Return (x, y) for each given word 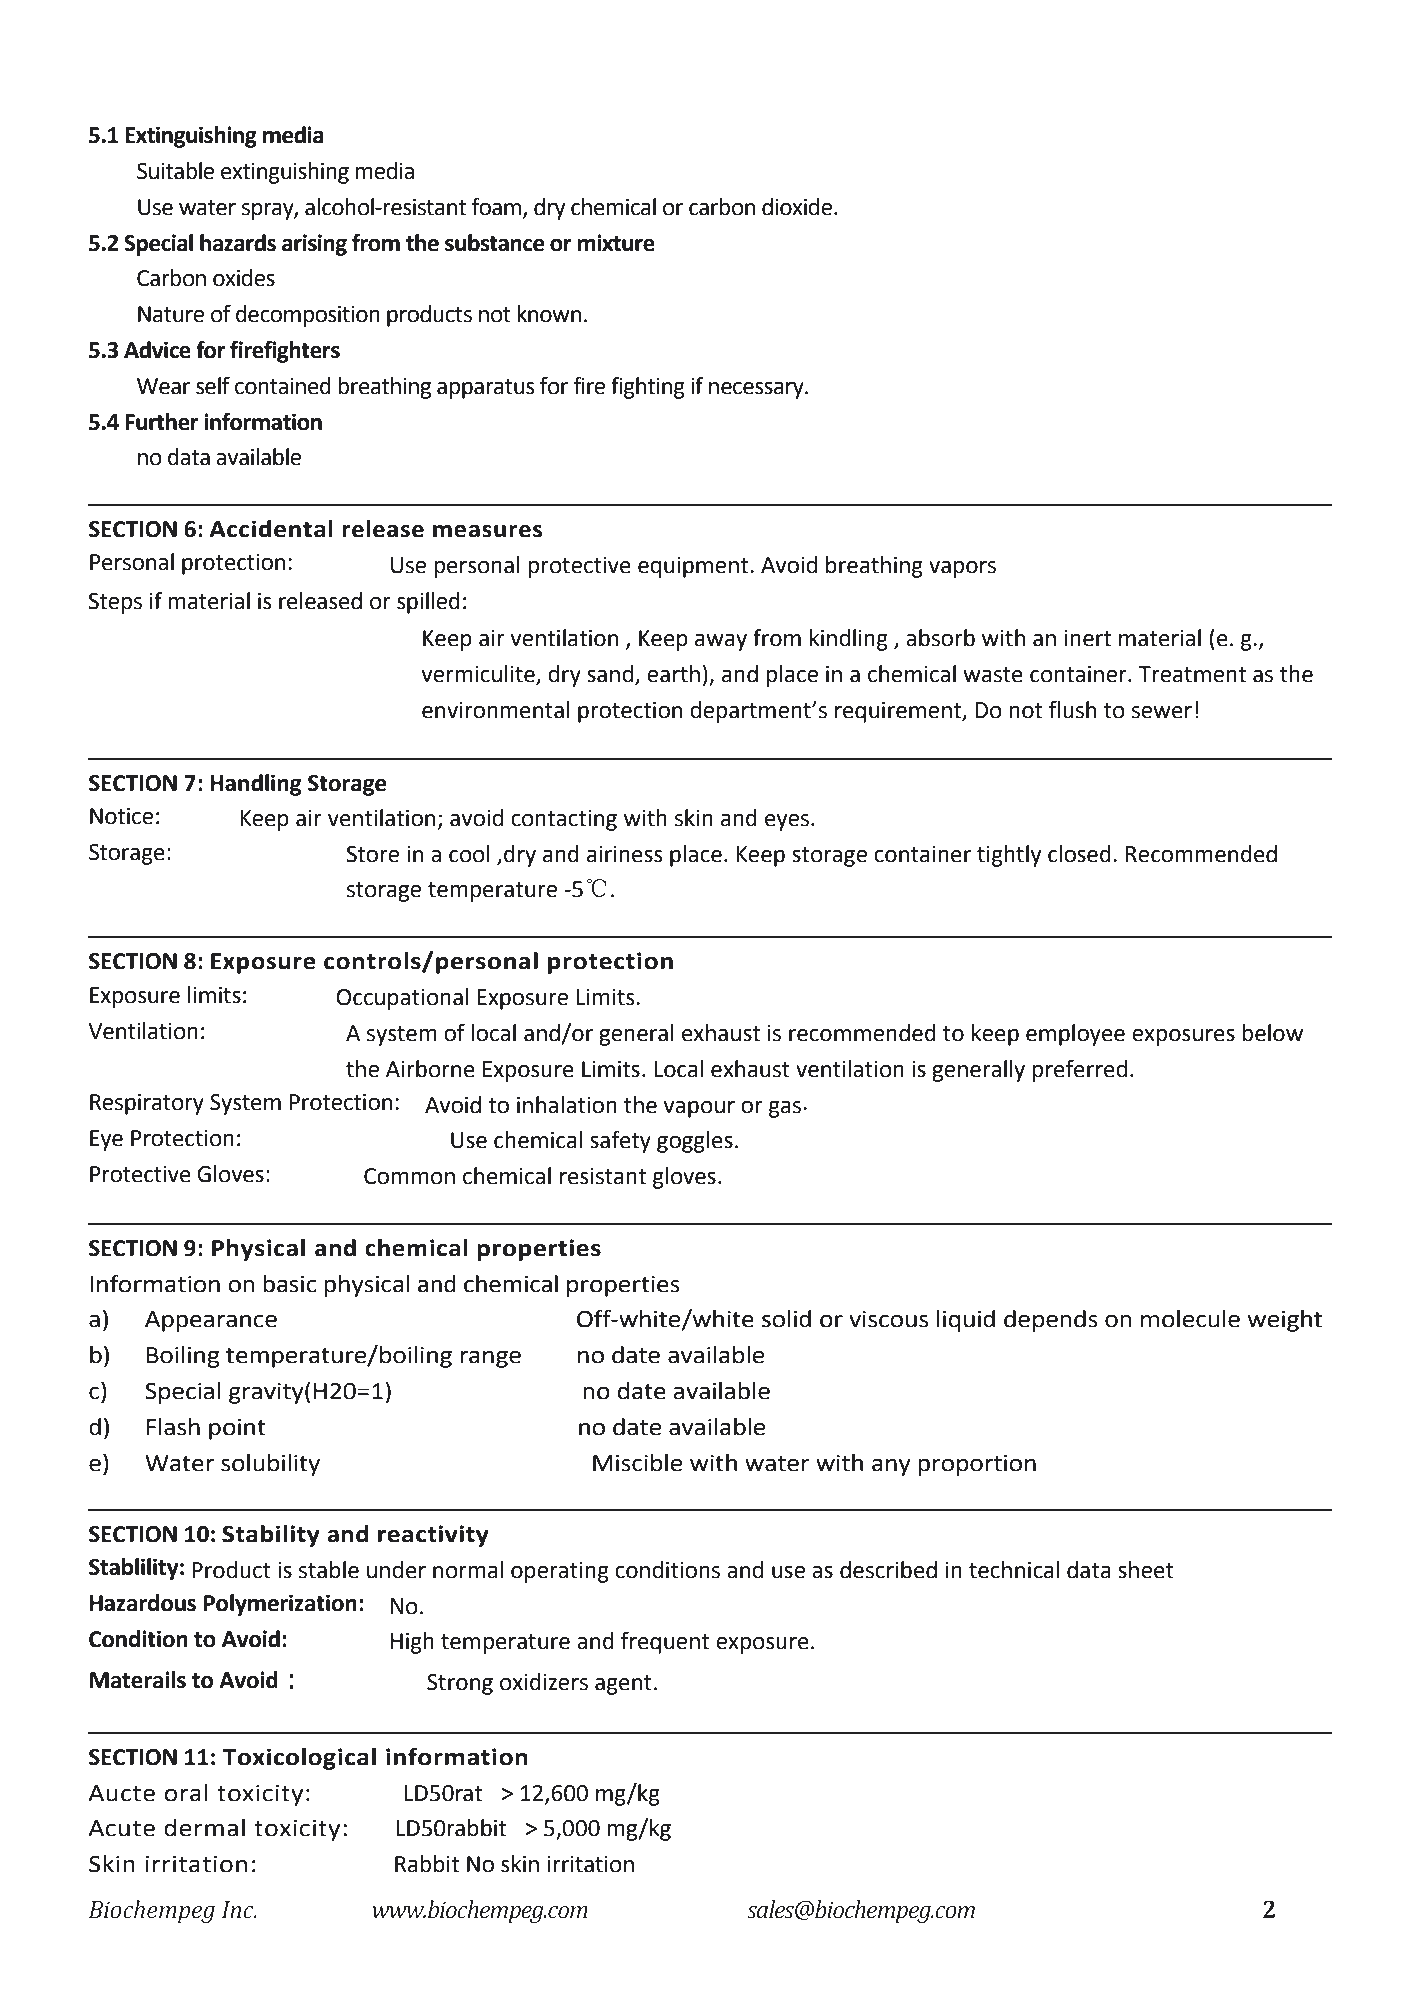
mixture (616, 243)
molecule (1190, 1319)
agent (623, 1685)
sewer (1162, 712)
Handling (255, 785)
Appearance (211, 1321)
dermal (204, 1828)
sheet (1146, 1570)
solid (786, 1319)
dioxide (797, 207)
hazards (238, 243)
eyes (788, 822)
